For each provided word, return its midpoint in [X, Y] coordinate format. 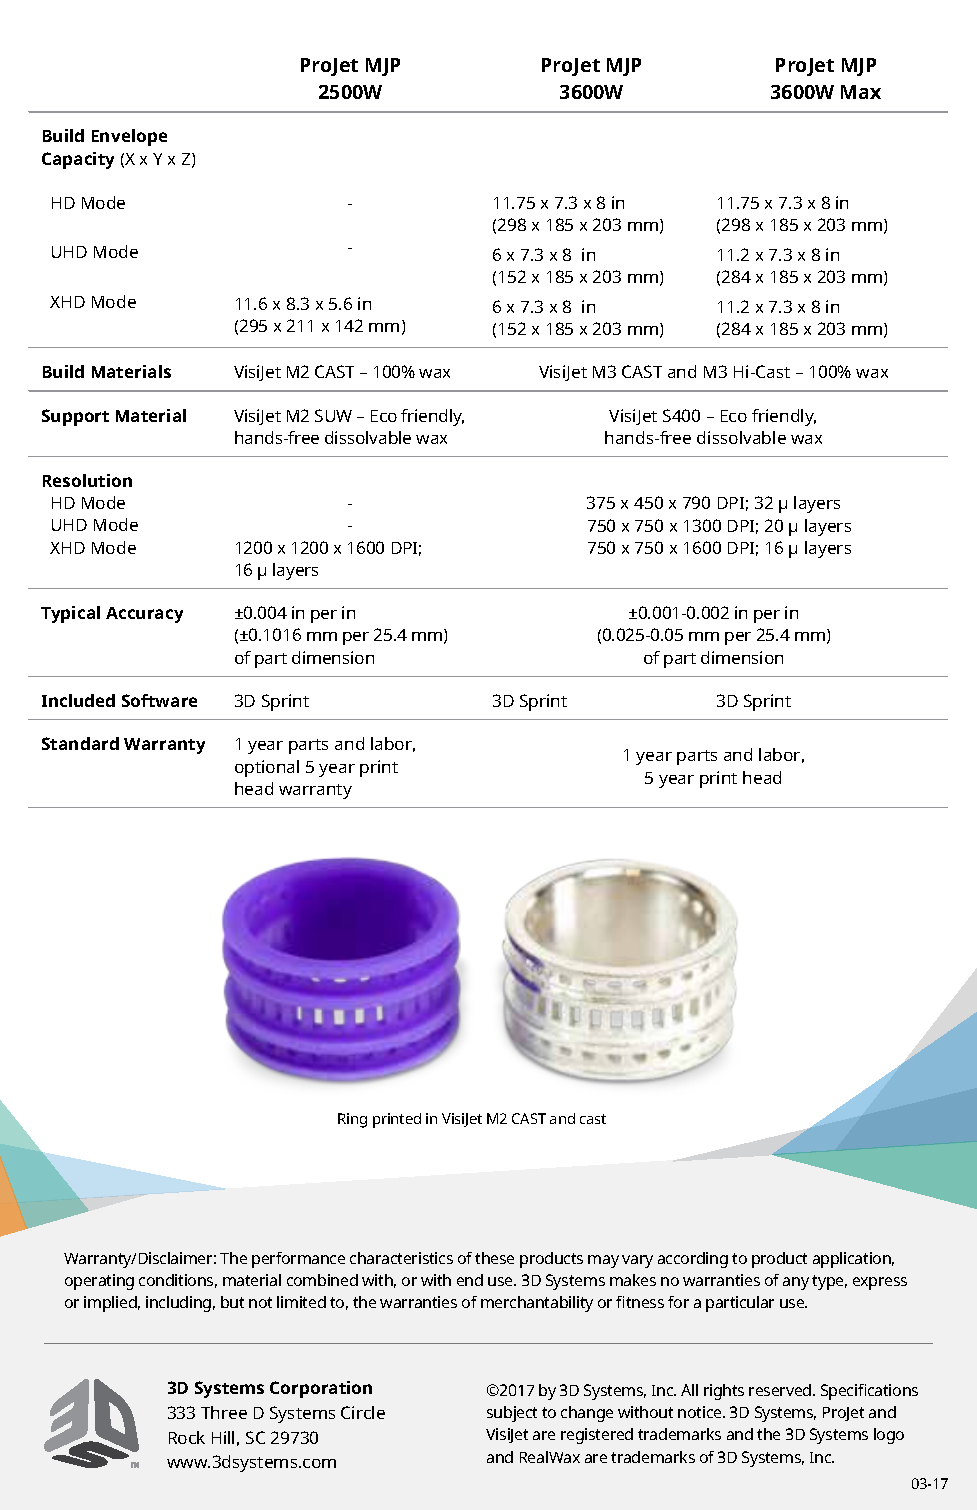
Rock [187, 1437]
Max [861, 92]
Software [159, 700]
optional [267, 768]
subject [512, 1414]
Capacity [78, 160]
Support [75, 417]
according [693, 1260]
